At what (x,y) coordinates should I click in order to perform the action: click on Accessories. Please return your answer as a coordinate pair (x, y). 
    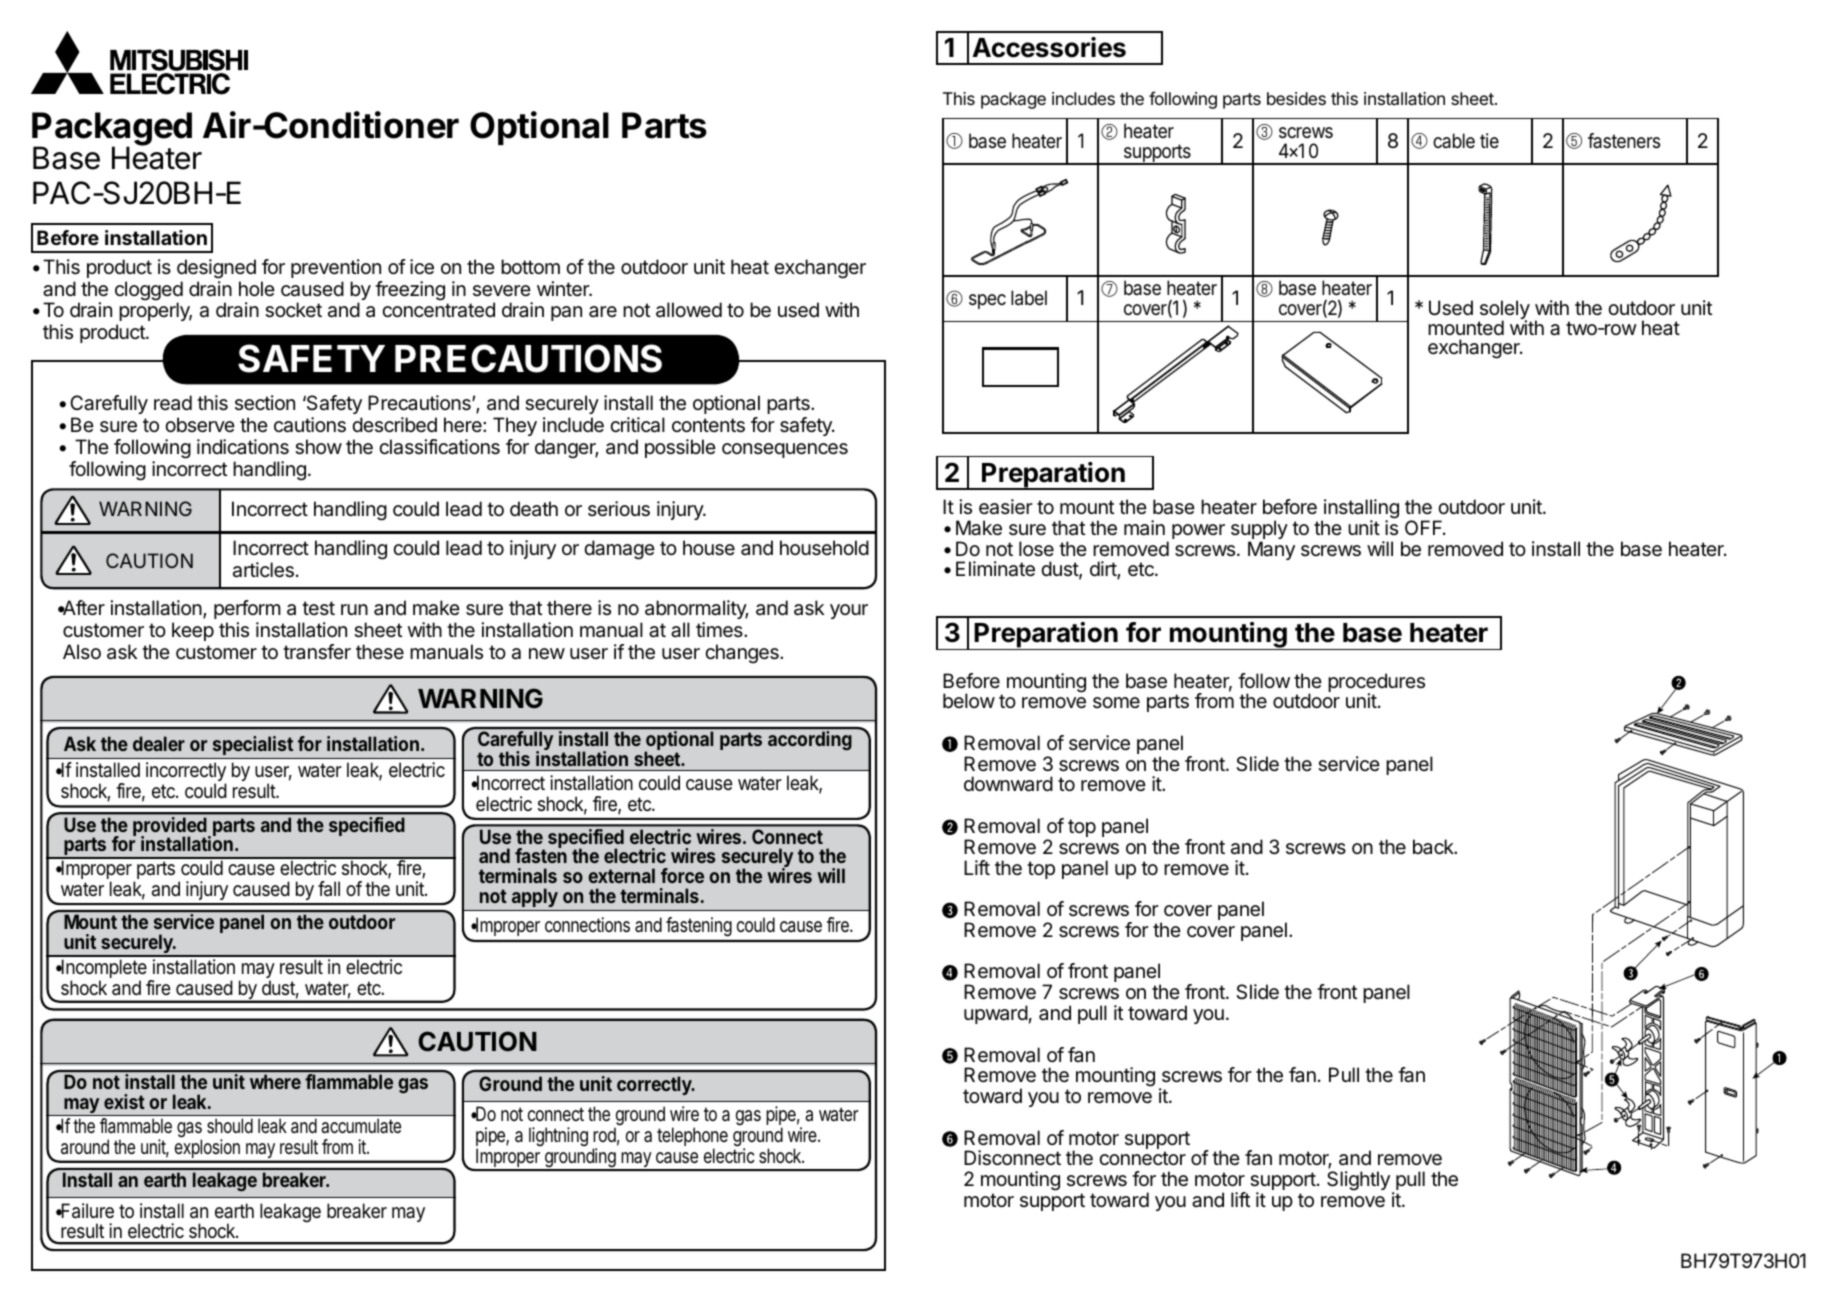
    Looking at the image, I should click on (1049, 47).
